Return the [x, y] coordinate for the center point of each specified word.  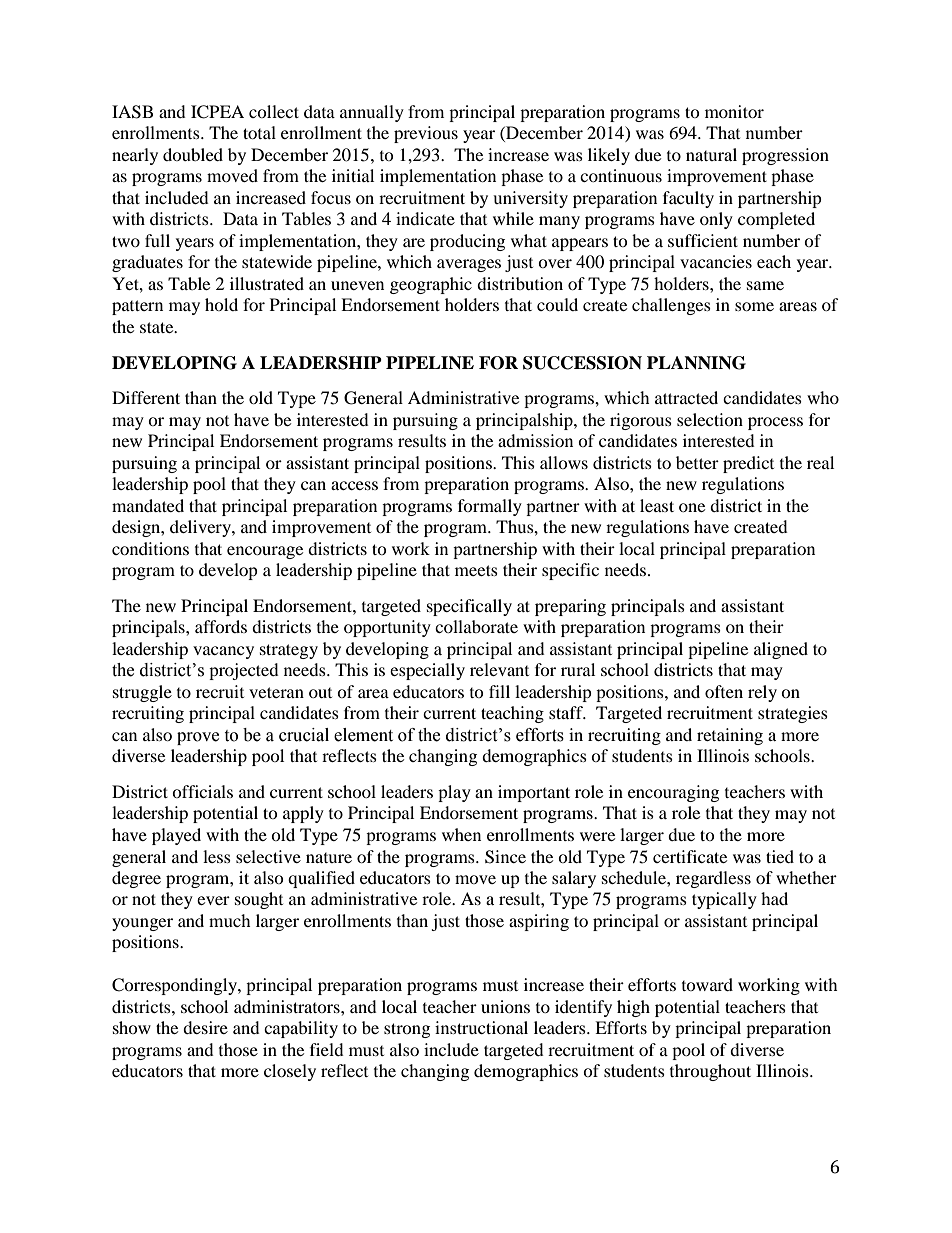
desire [205, 1027]
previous [426, 134]
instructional [481, 1027]
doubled [193, 154]
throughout [710, 1072]
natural [711, 154]
